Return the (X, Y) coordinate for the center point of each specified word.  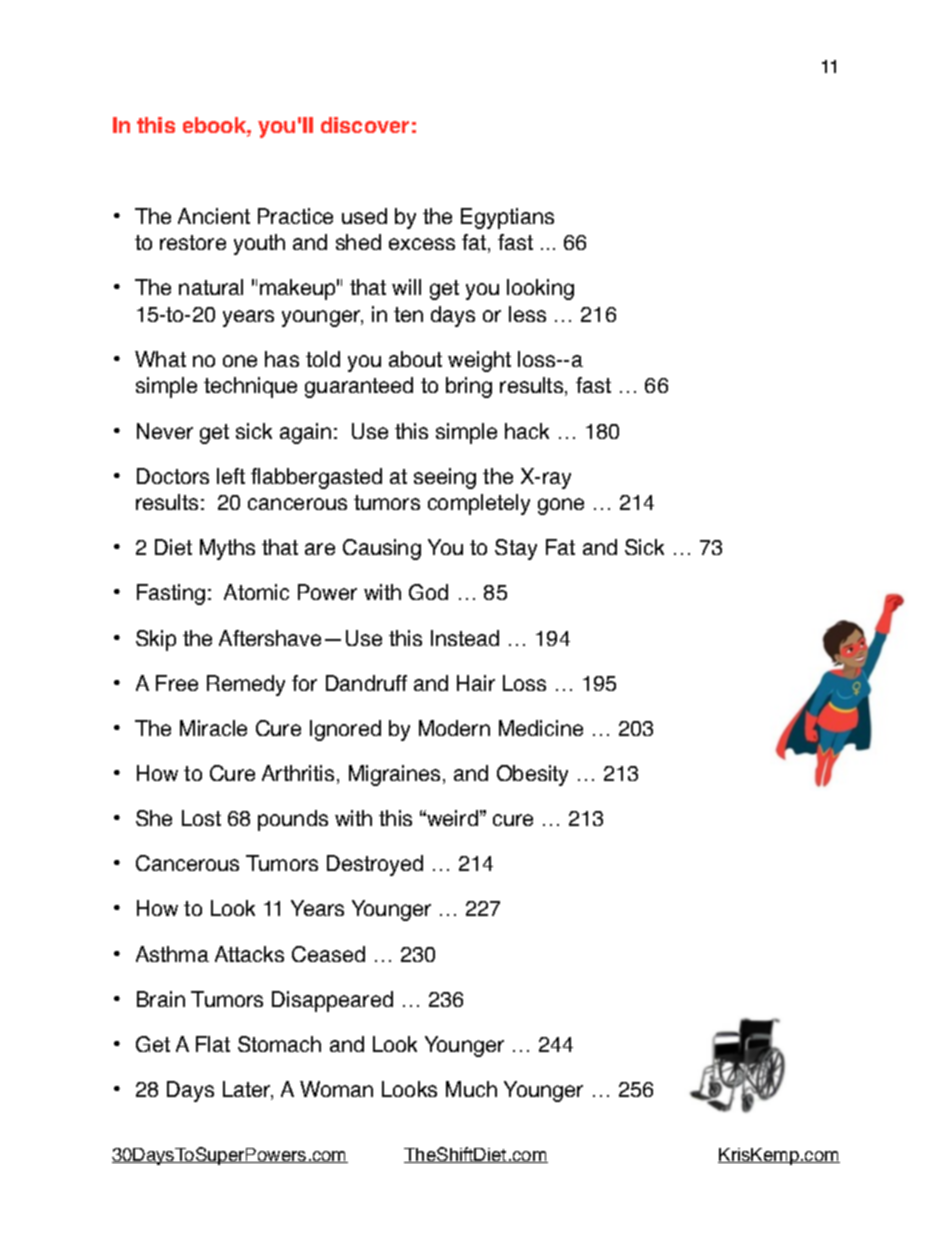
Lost (201, 818)
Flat (213, 1044)
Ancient (214, 216)
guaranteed (359, 387)
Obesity (532, 775)
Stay (516, 549)
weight (479, 361)
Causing (382, 549)
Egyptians (507, 218)
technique (250, 387)
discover (365, 125)
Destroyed (375, 865)
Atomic (256, 592)
